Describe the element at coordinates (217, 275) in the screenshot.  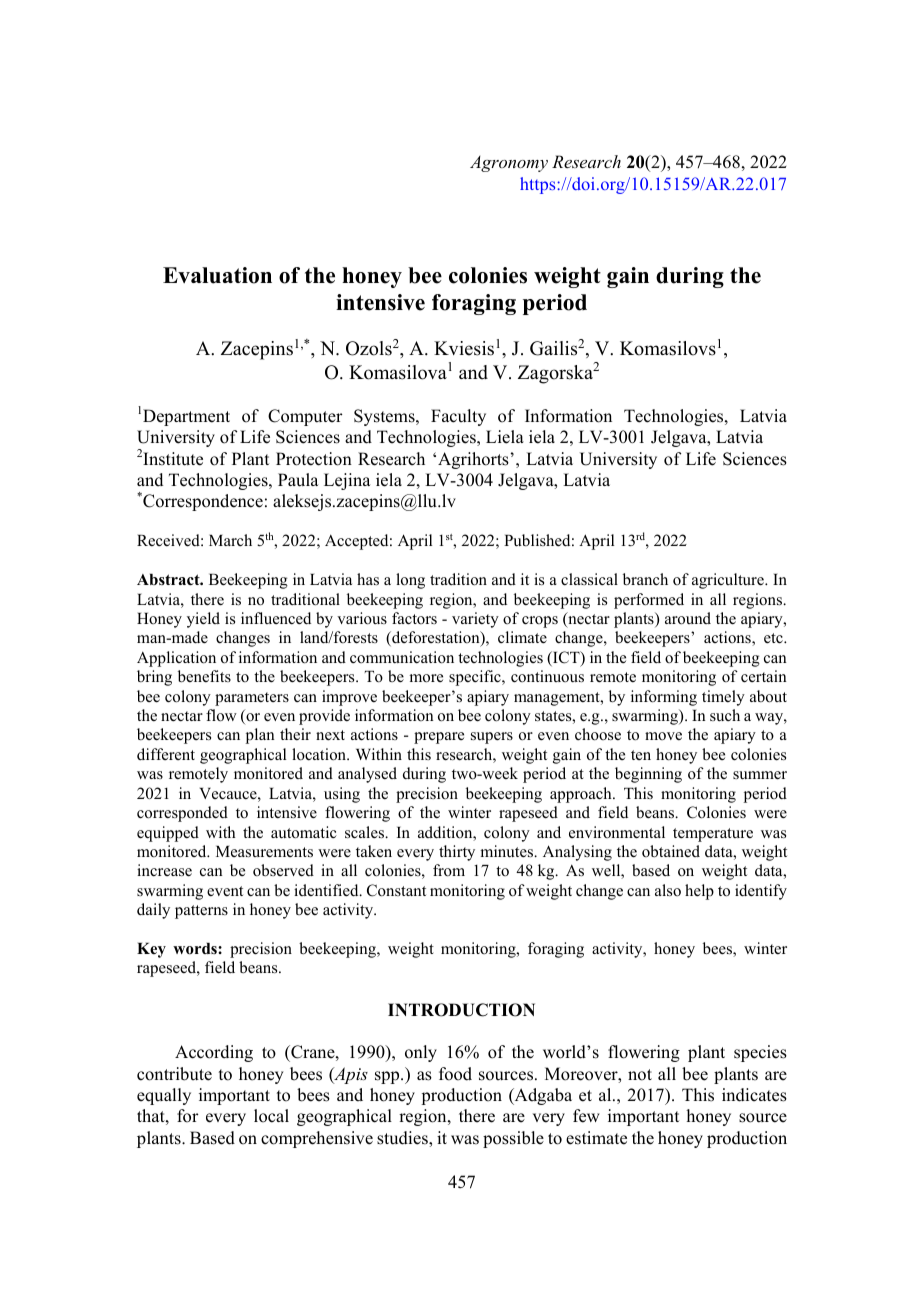
I see `Evaluation` at that location.
